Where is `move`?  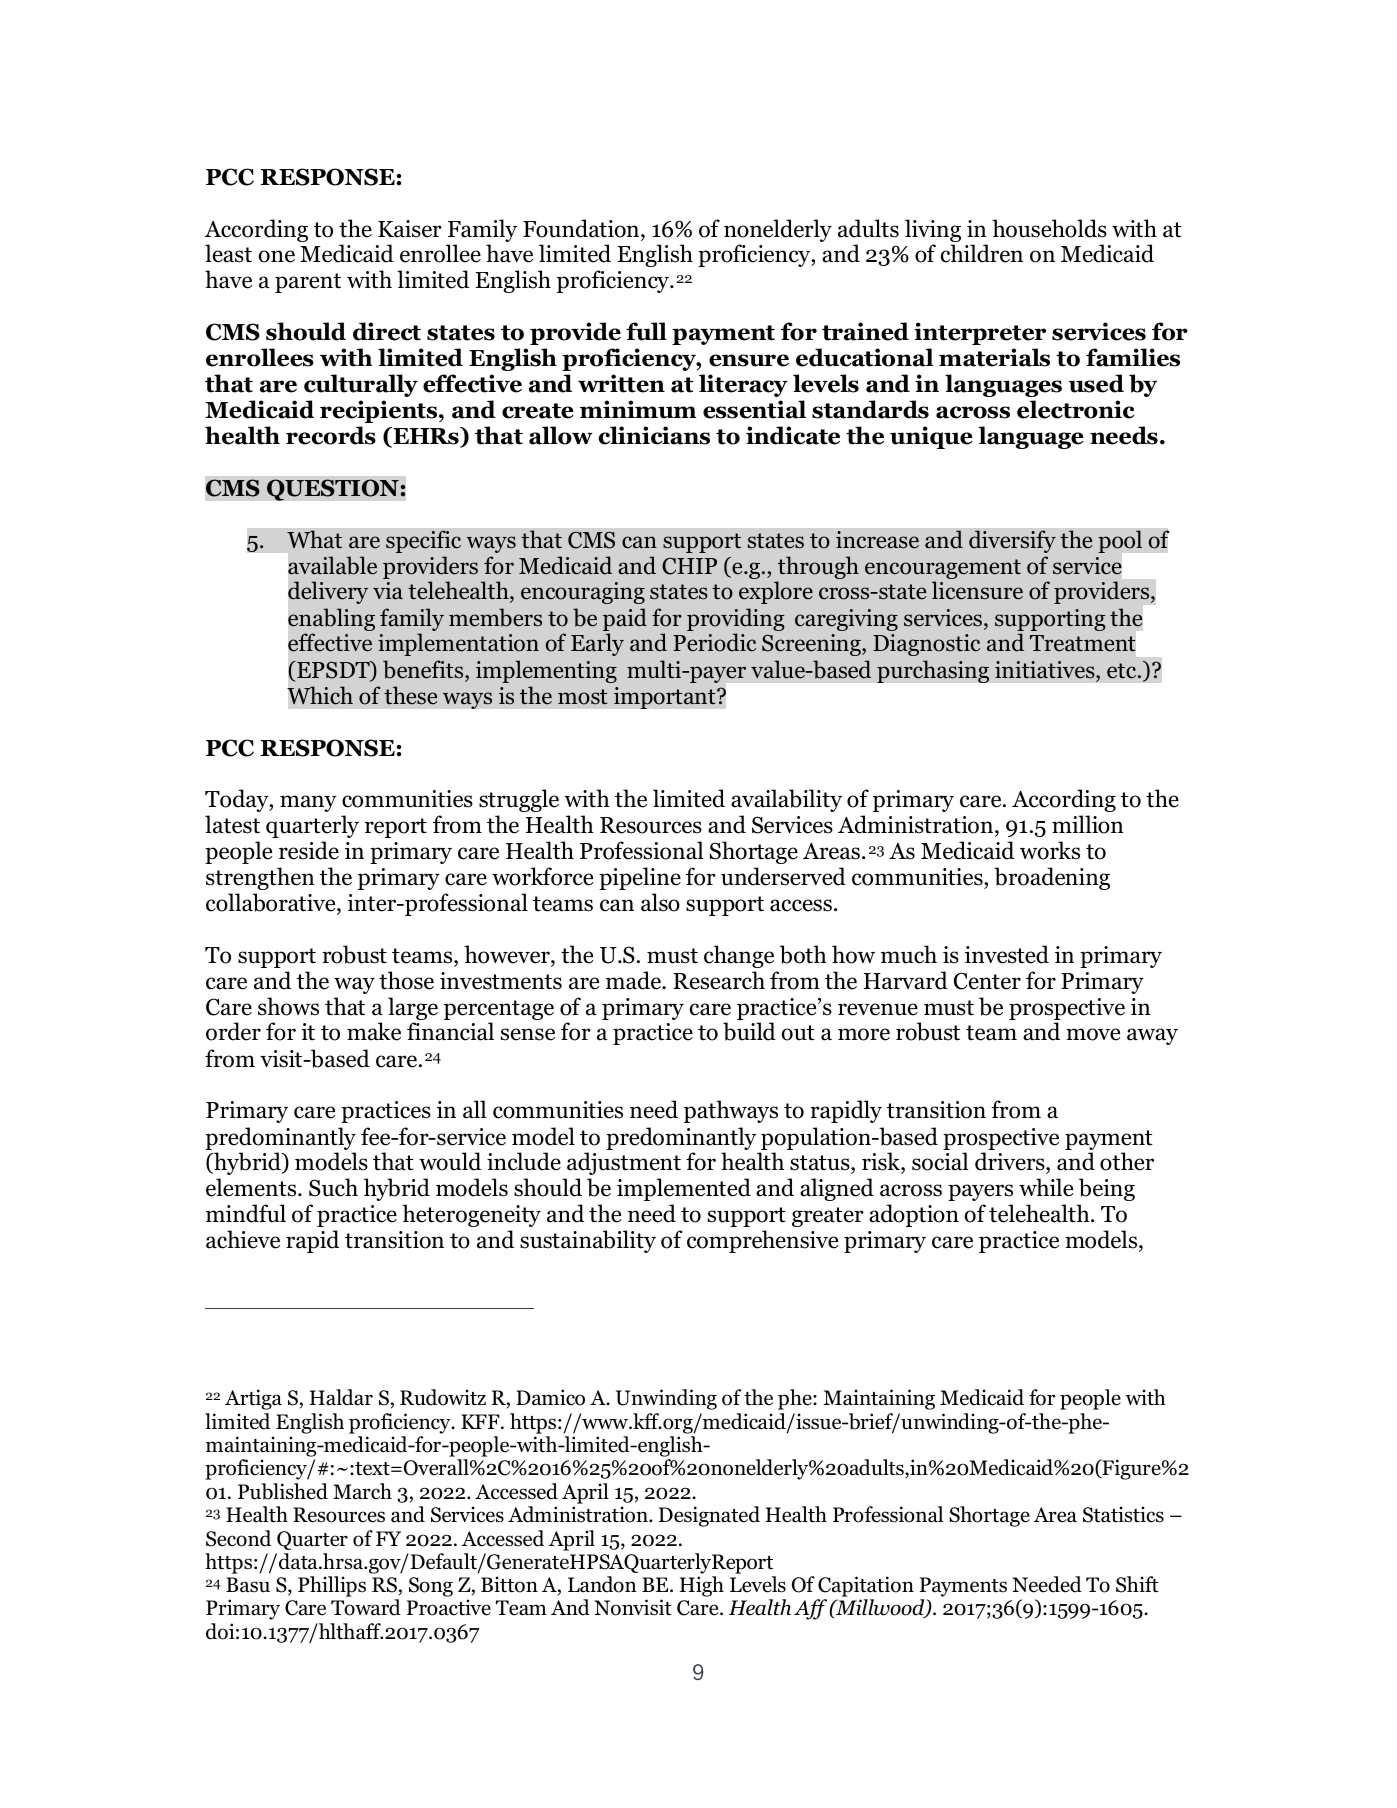 move is located at coordinates (1093, 1034).
